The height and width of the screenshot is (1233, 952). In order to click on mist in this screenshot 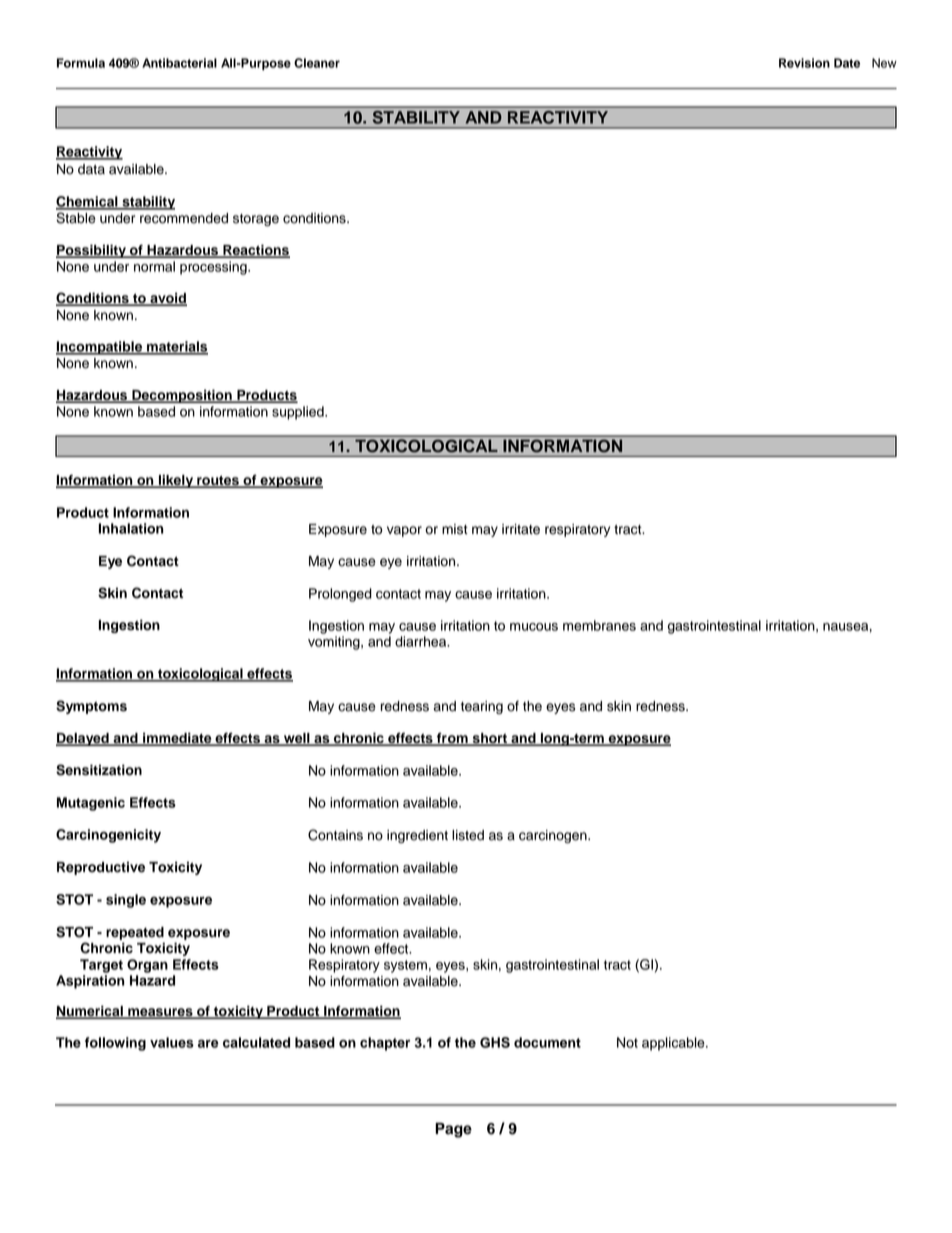, I will do `click(455, 529)`.
